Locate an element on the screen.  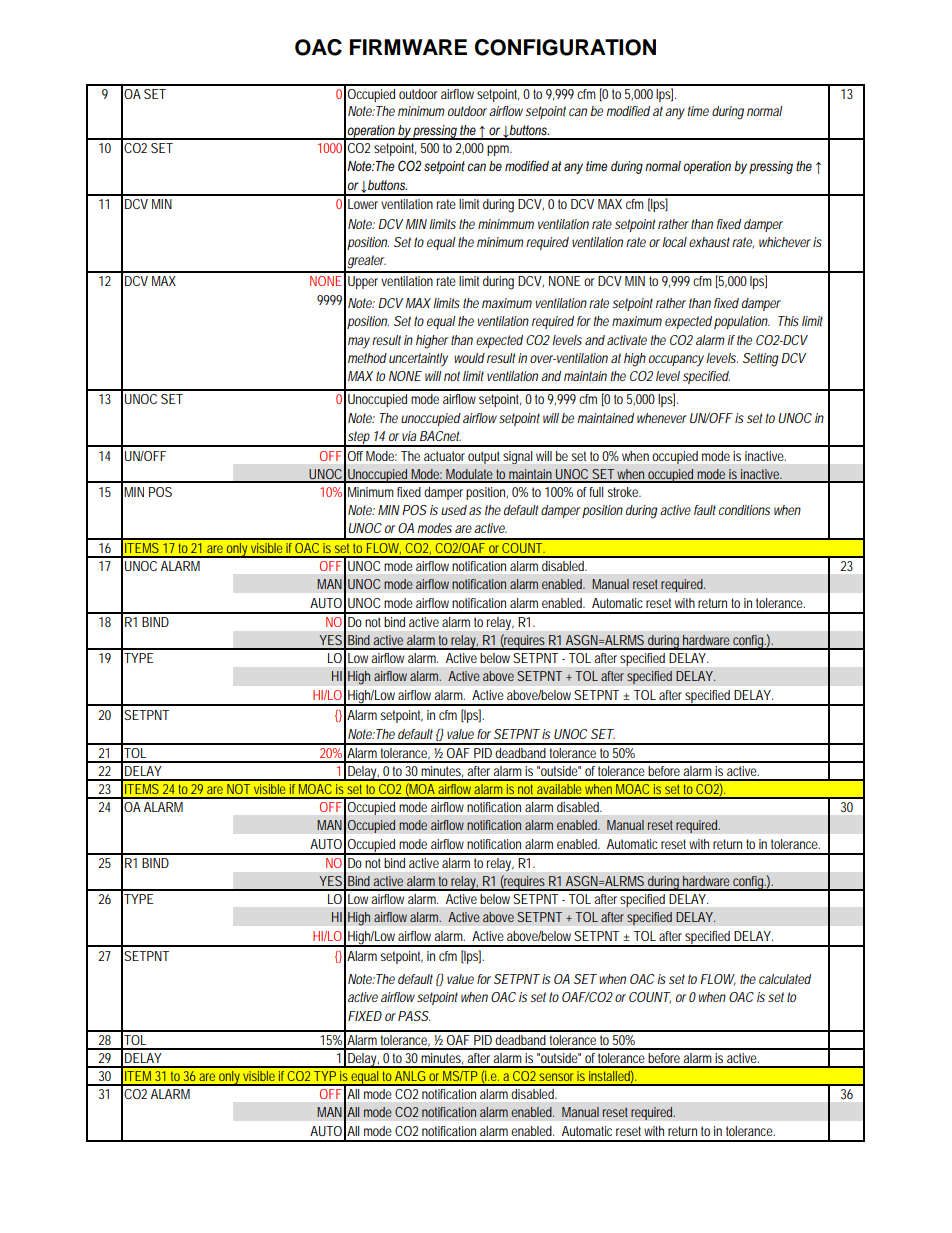
full is located at coordinates (596, 492).
